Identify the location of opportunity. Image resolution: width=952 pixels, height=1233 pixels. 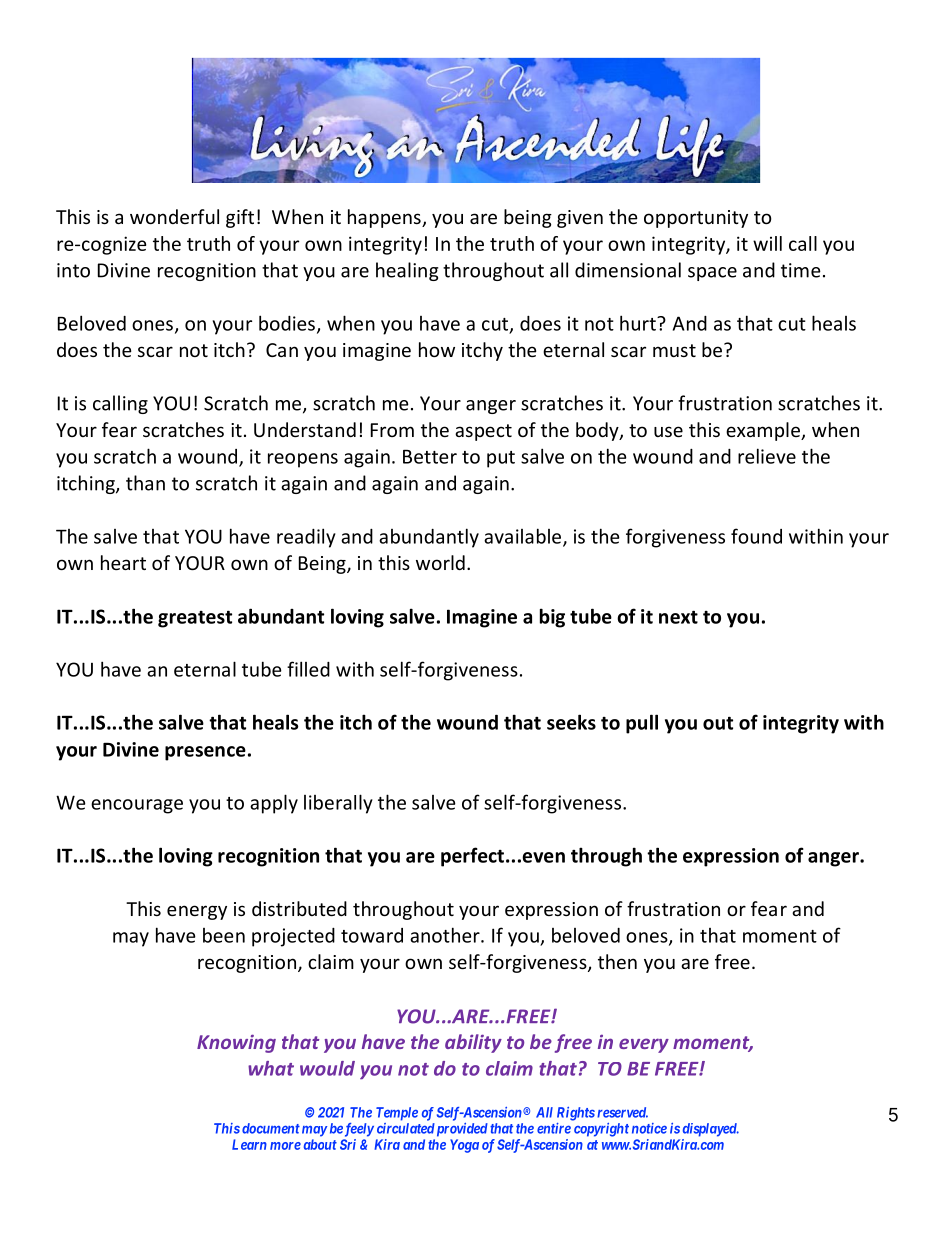
(696, 219).
